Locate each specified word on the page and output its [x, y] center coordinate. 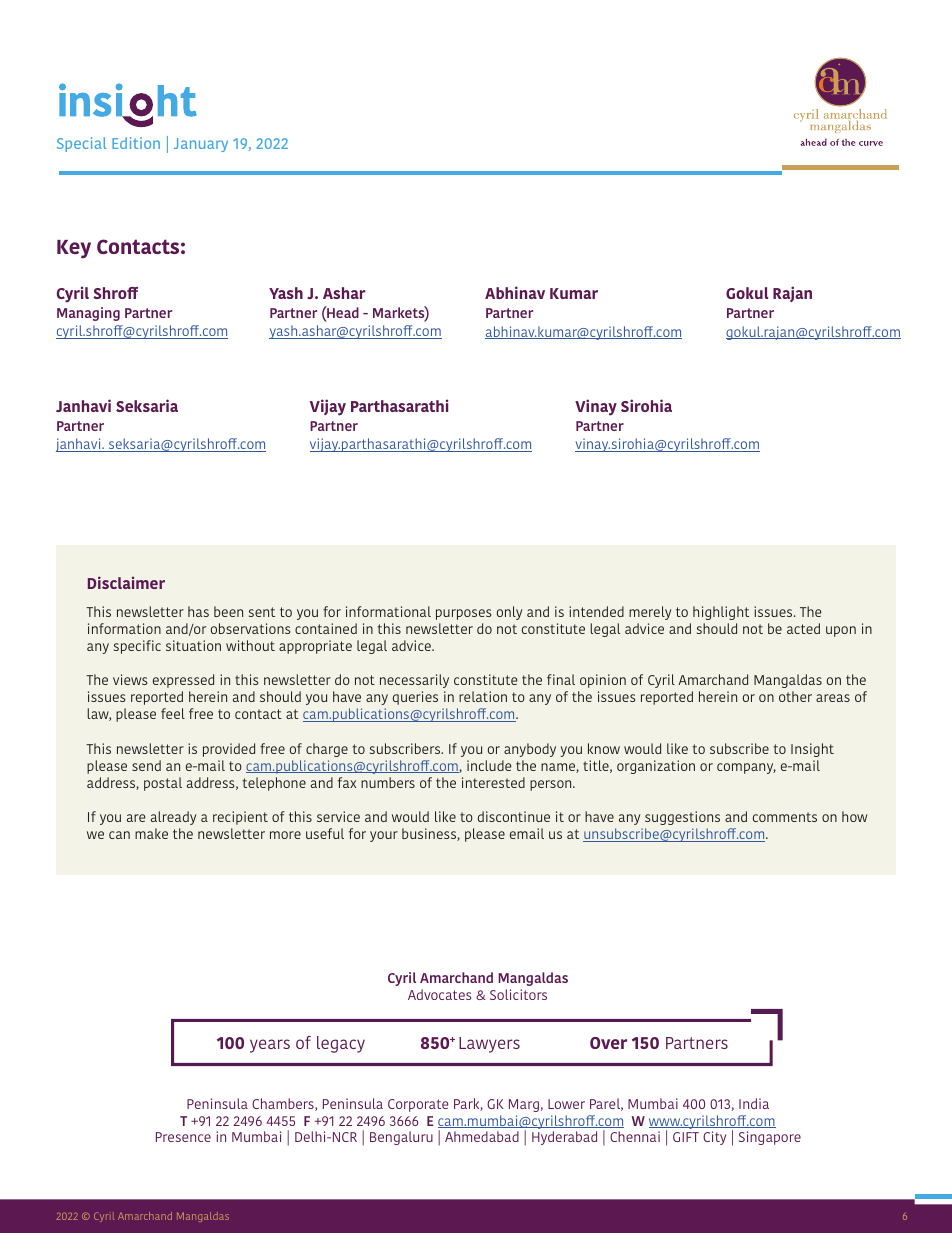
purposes [463, 614]
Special [82, 144]
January [201, 145]
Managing [88, 314]
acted [803, 628]
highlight [721, 613]
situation [193, 645]
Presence [183, 1137]
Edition [136, 143]
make [151, 833]
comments [785, 817]
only [509, 613]
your [384, 836]
